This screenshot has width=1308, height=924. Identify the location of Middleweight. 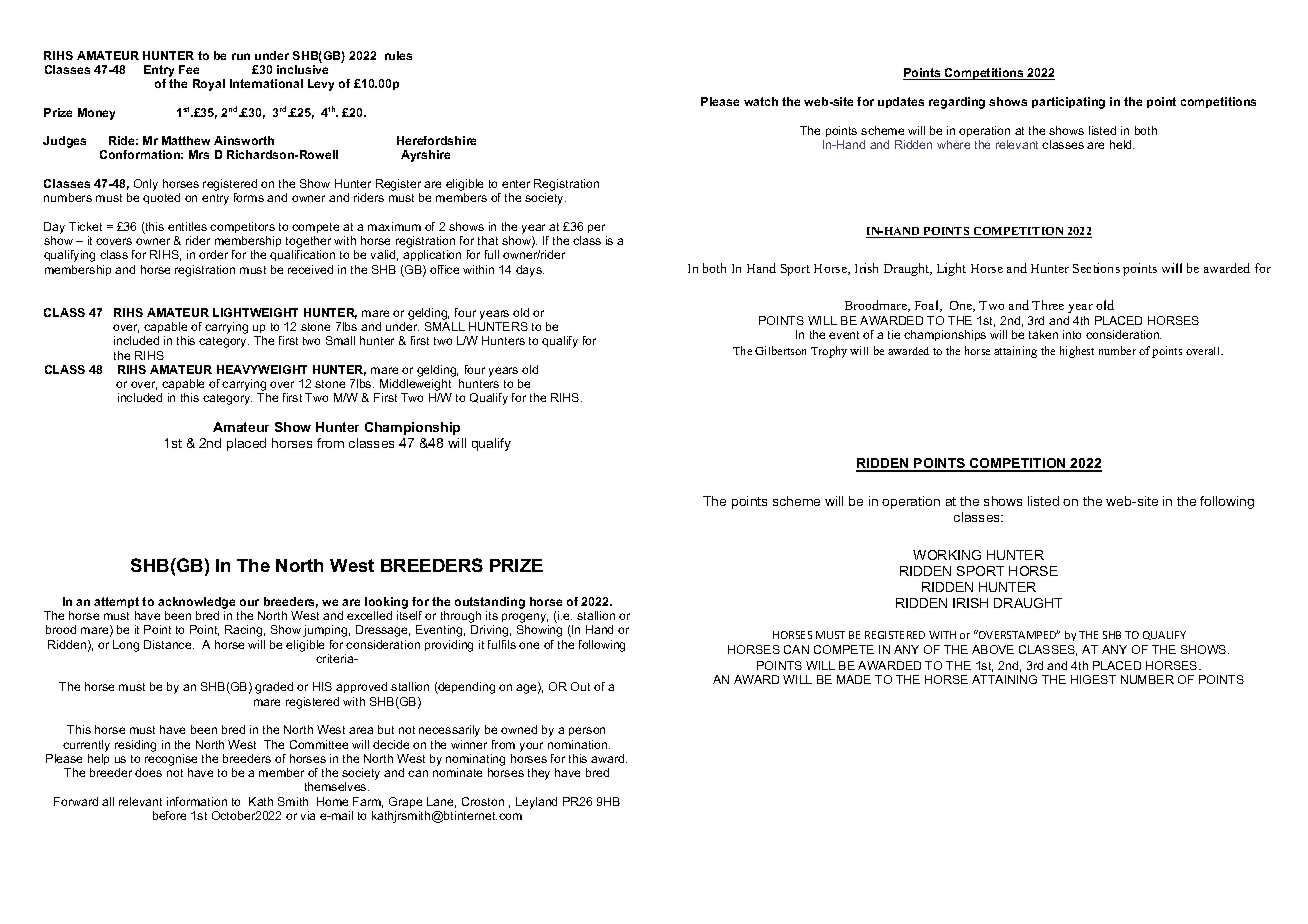
(415, 386).
